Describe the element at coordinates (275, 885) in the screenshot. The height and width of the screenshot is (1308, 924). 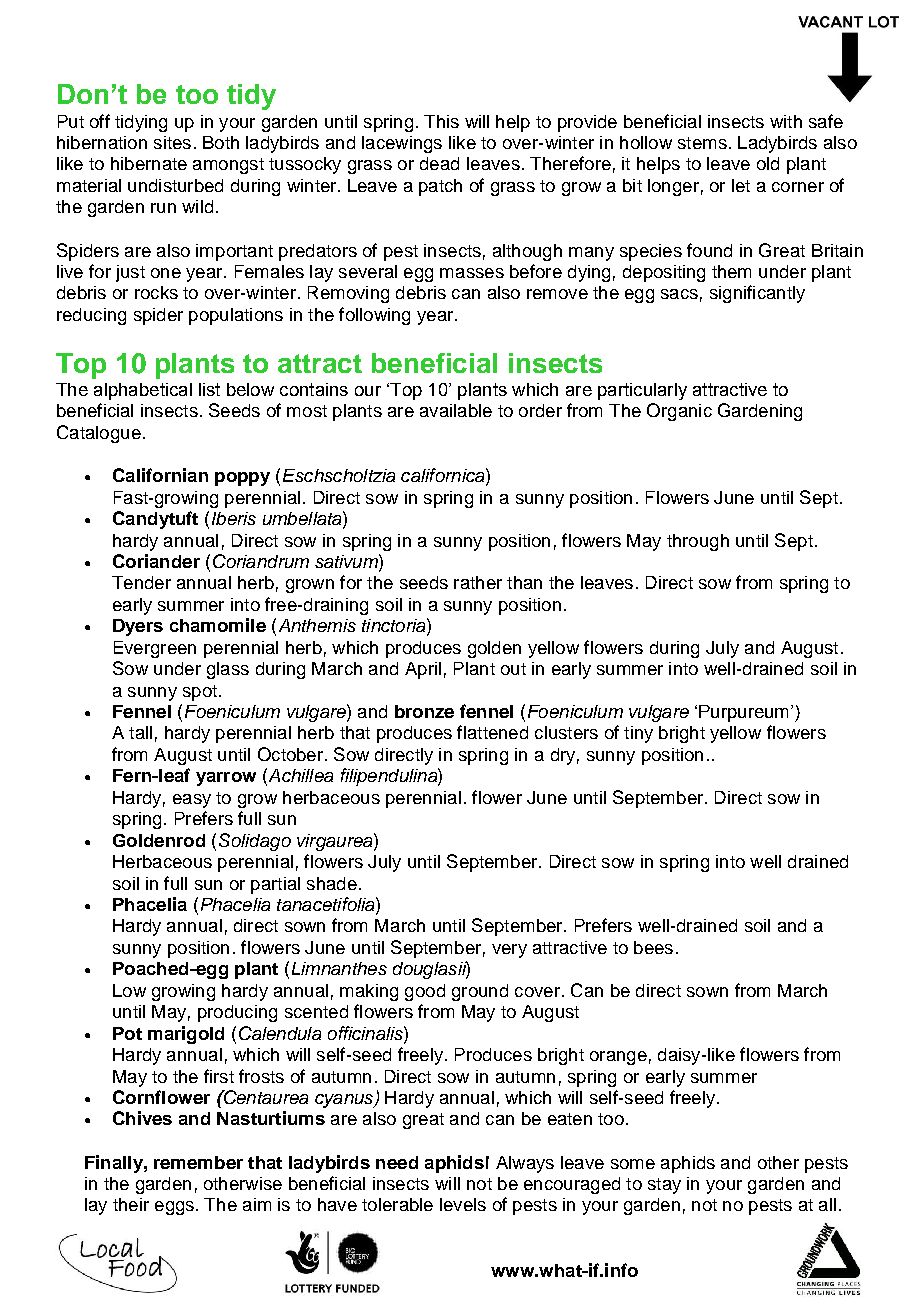
I see `partial` at that location.
